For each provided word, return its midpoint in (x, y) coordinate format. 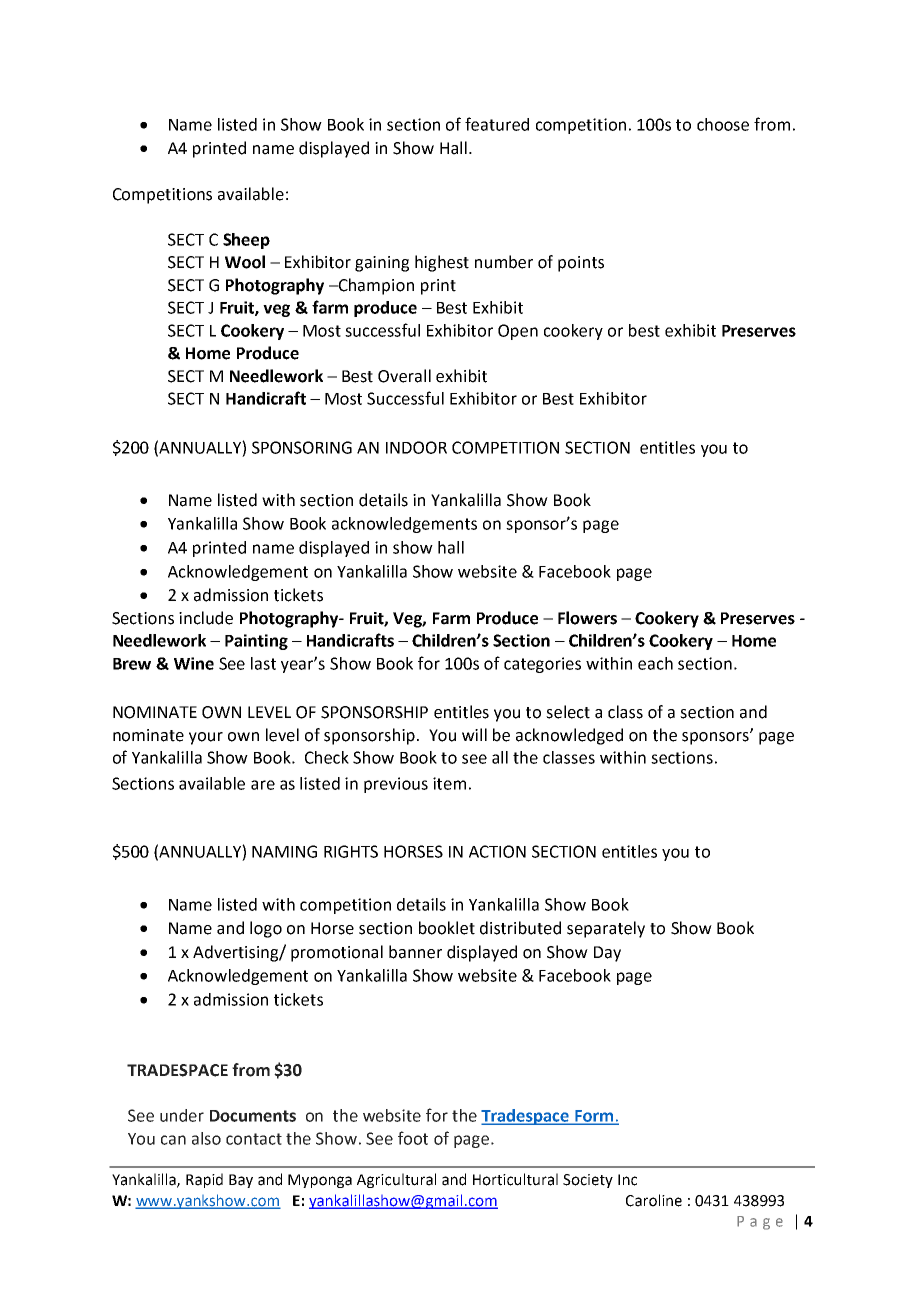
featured (497, 124)
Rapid (204, 1180)
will (474, 734)
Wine (194, 663)
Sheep (246, 241)
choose (723, 124)
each (655, 663)
